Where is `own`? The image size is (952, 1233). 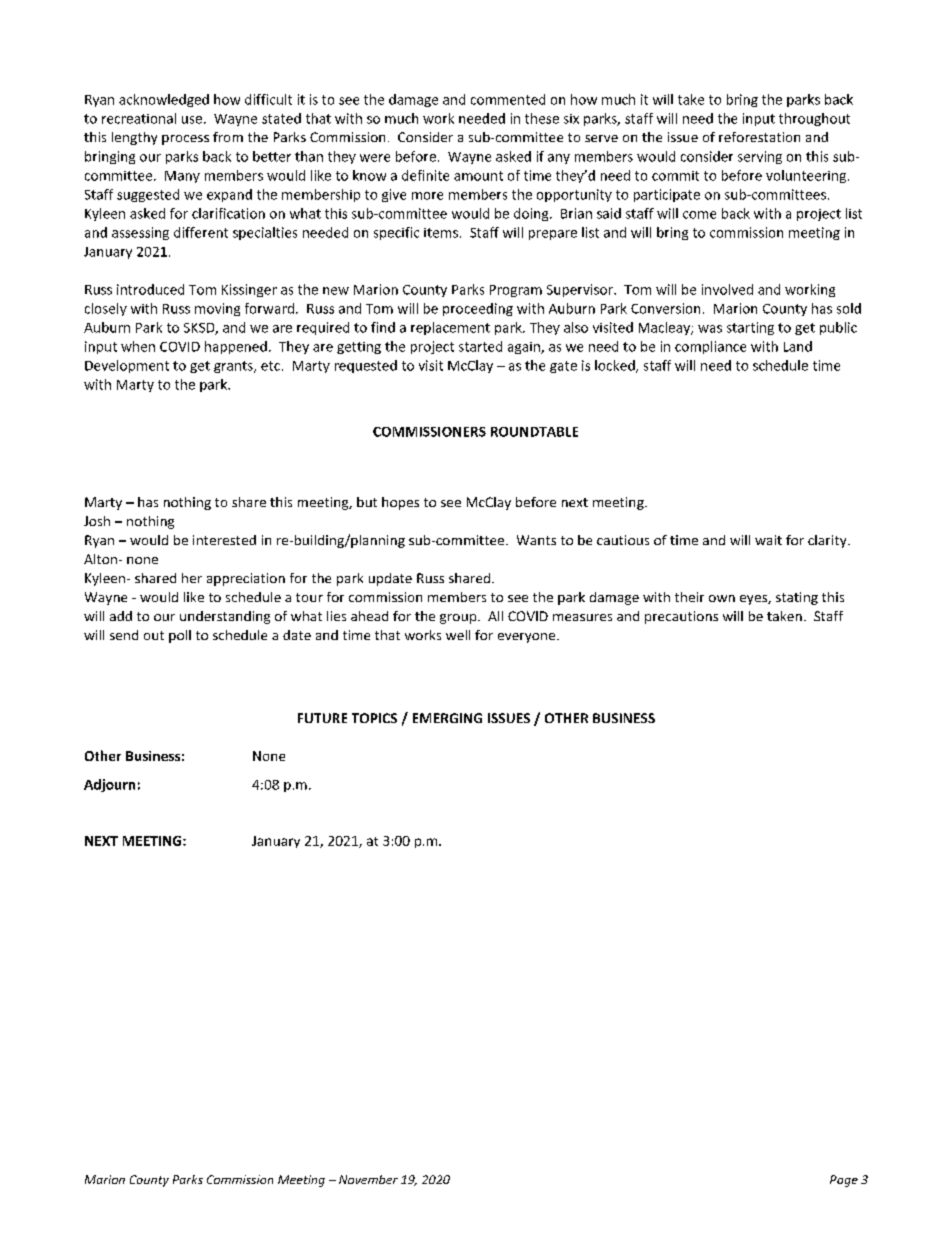
own is located at coordinates (722, 598).
